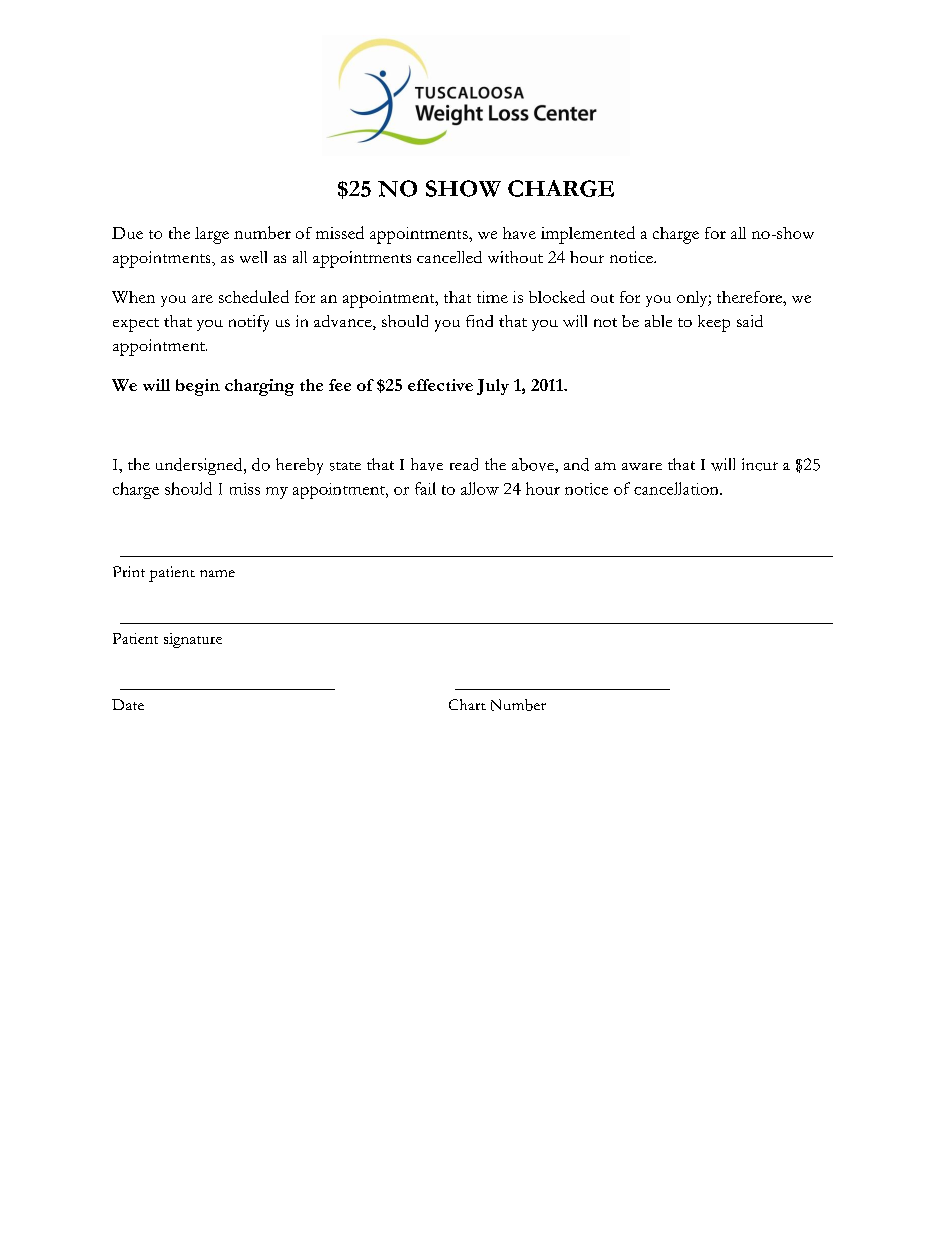  Describe the element at coordinates (642, 466) in the screenshot. I see `aware` at that location.
